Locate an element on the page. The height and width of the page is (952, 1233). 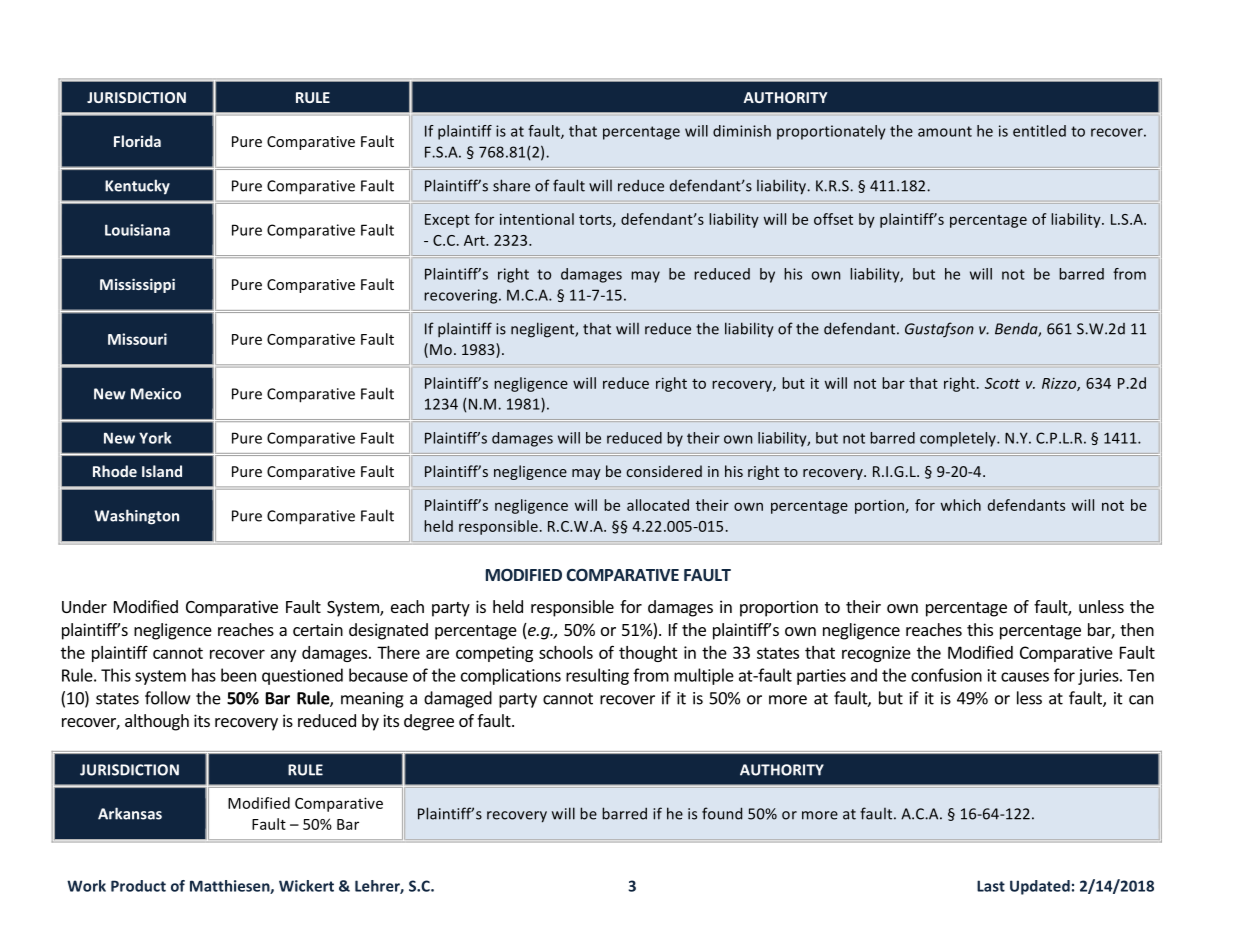
Florida is located at coordinates (137, 141).
